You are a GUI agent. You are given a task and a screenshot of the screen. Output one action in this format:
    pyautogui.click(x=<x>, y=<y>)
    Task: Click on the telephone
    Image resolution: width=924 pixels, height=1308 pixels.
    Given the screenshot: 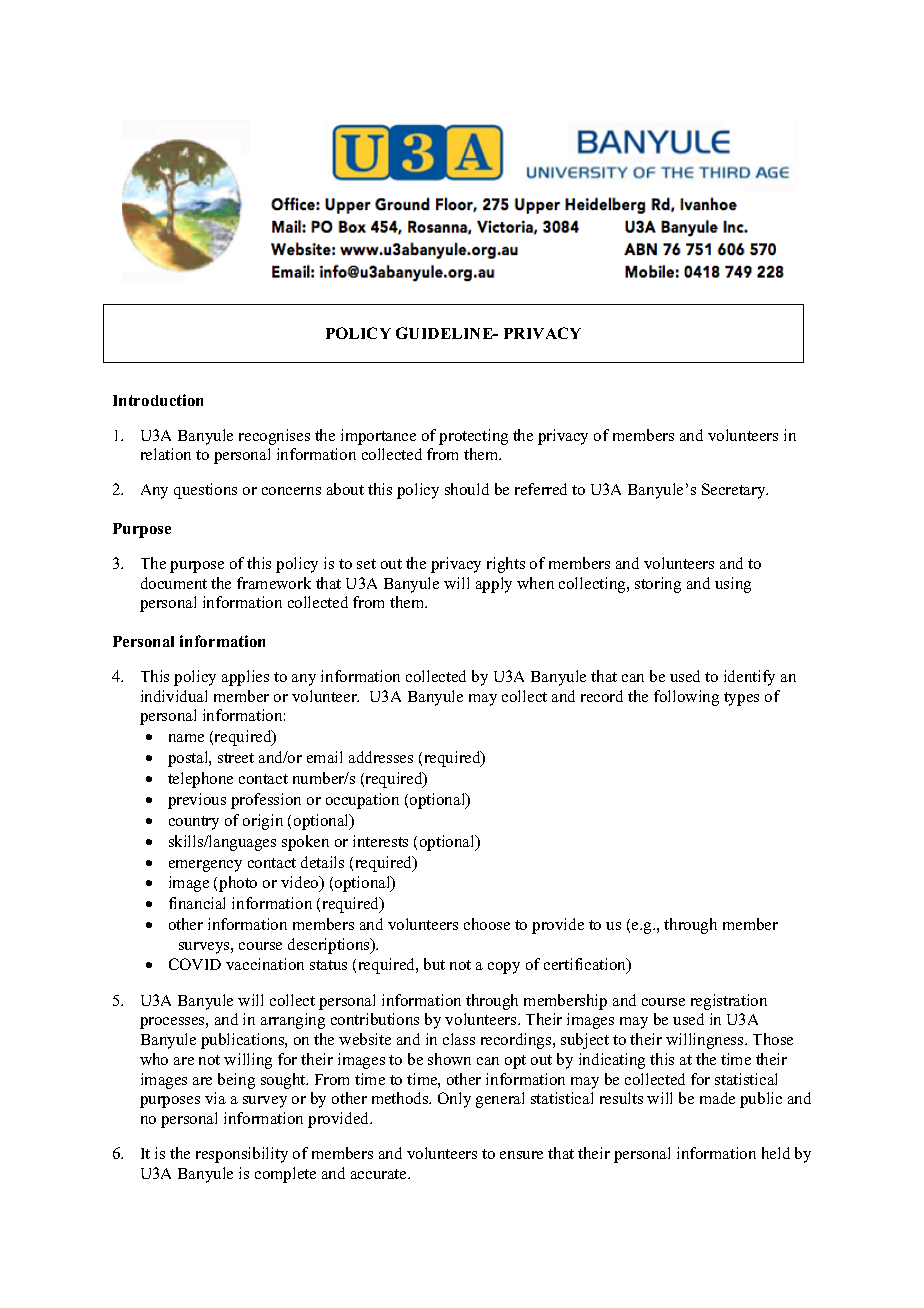 What is the action you would take?
    pyautogui.click(x=200, y=780)
